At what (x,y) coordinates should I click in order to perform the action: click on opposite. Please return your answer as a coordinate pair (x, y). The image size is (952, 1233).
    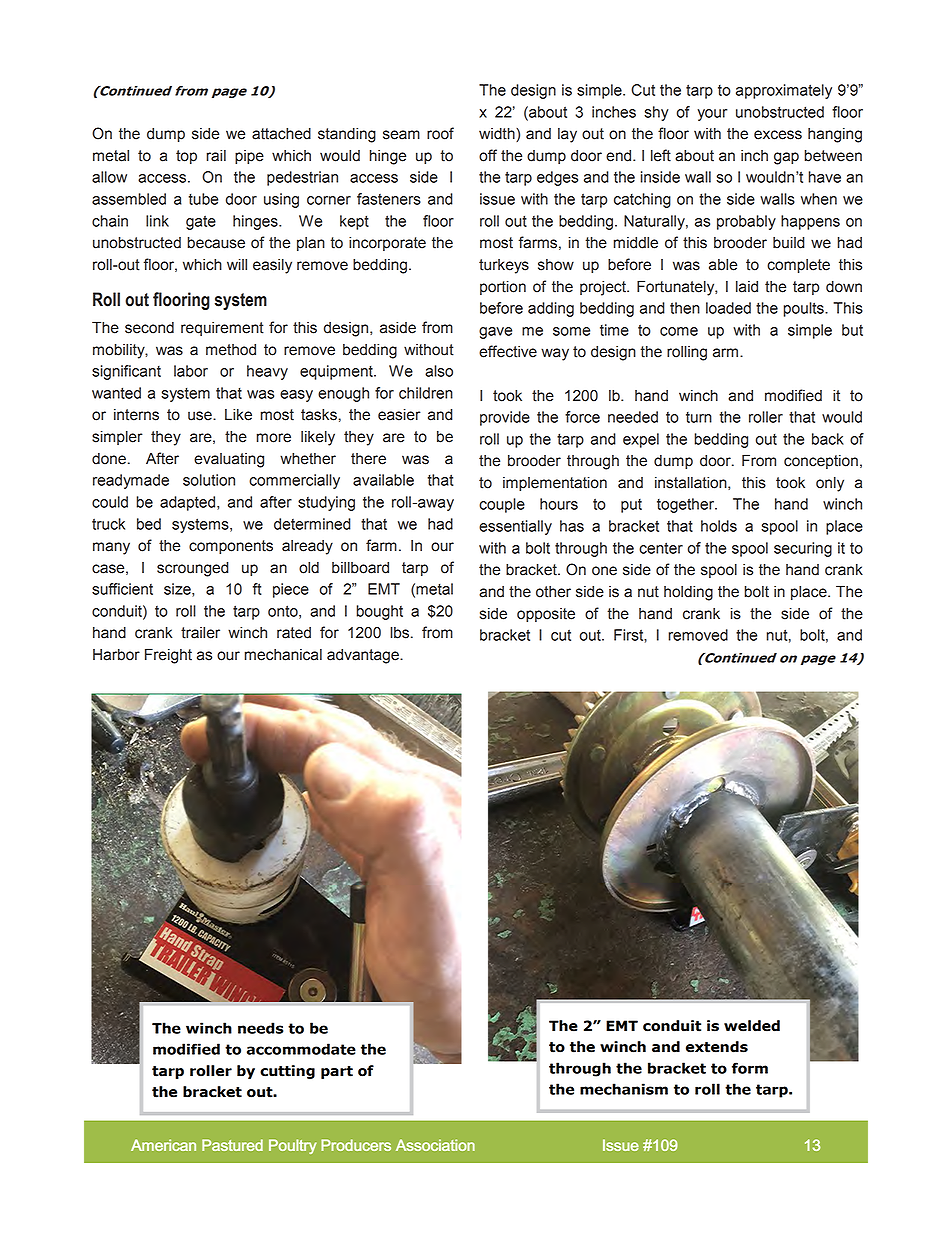
    Looking at the image, I should click on (546, 615).
